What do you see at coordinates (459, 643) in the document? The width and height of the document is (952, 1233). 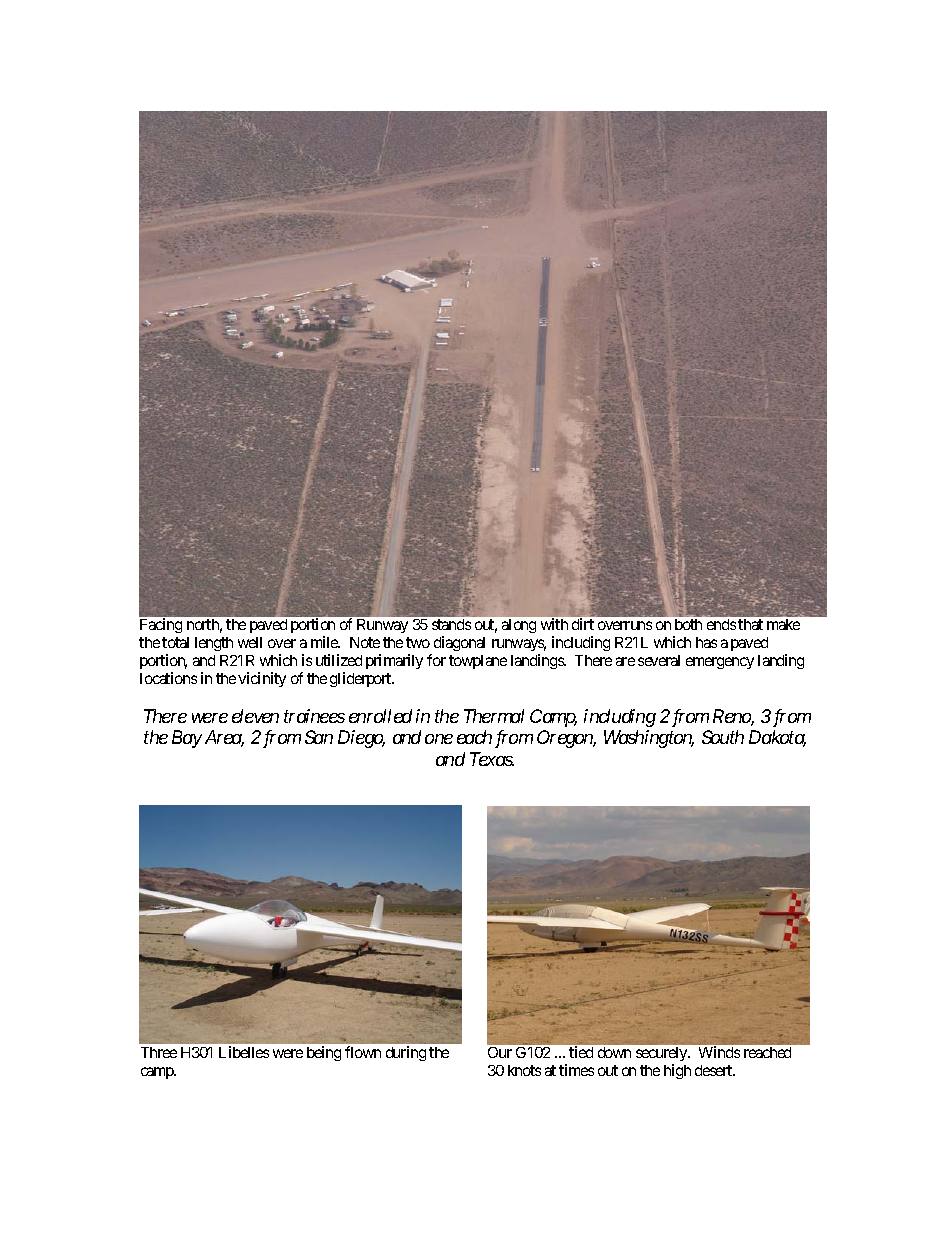 I see `diagonal` at bounding box center [459, 643].
